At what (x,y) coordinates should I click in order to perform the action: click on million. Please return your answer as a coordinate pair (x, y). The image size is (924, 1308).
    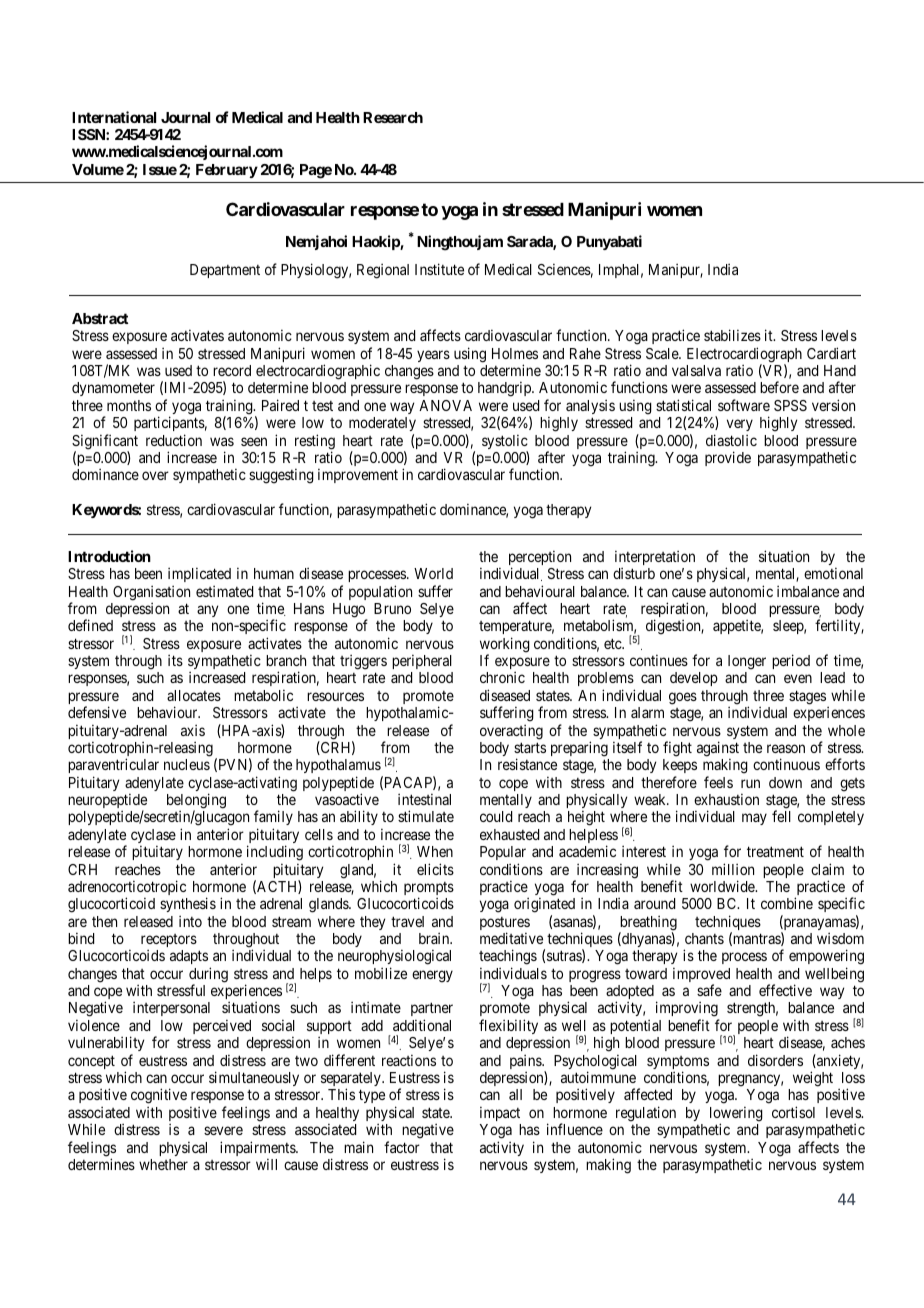
    Looking at the image, I should click on (733, 869).
